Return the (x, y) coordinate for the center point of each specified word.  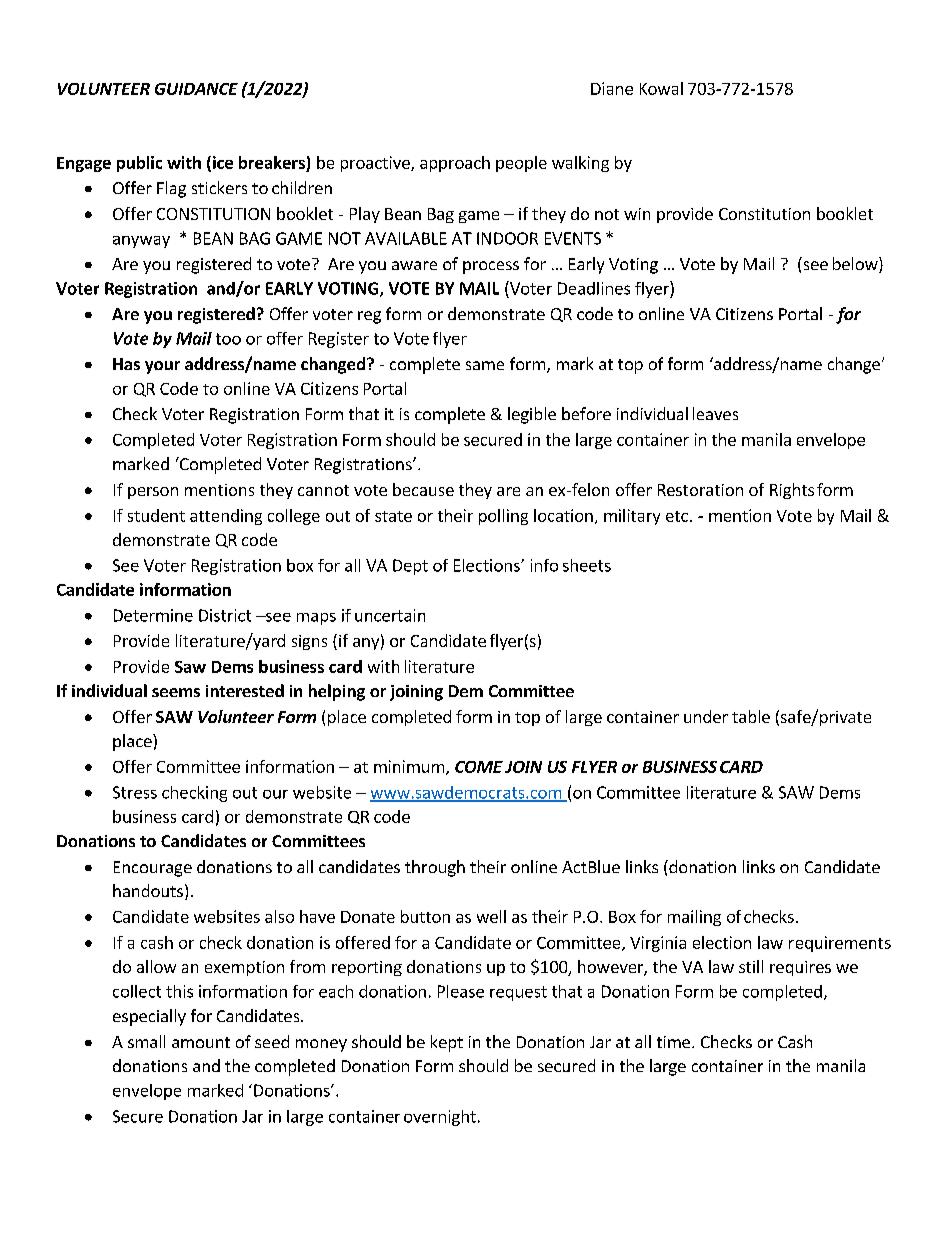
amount (201, 1042)
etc (677, 516)
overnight (440, 1118)
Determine (153, 615)
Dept (410, 567)
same (485, 365)
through (435, 868)
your (162, 367)
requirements (840, 944)
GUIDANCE (196, 89)
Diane (612, 88)
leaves (715, 413)
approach (455, 164)
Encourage (153, 869)
